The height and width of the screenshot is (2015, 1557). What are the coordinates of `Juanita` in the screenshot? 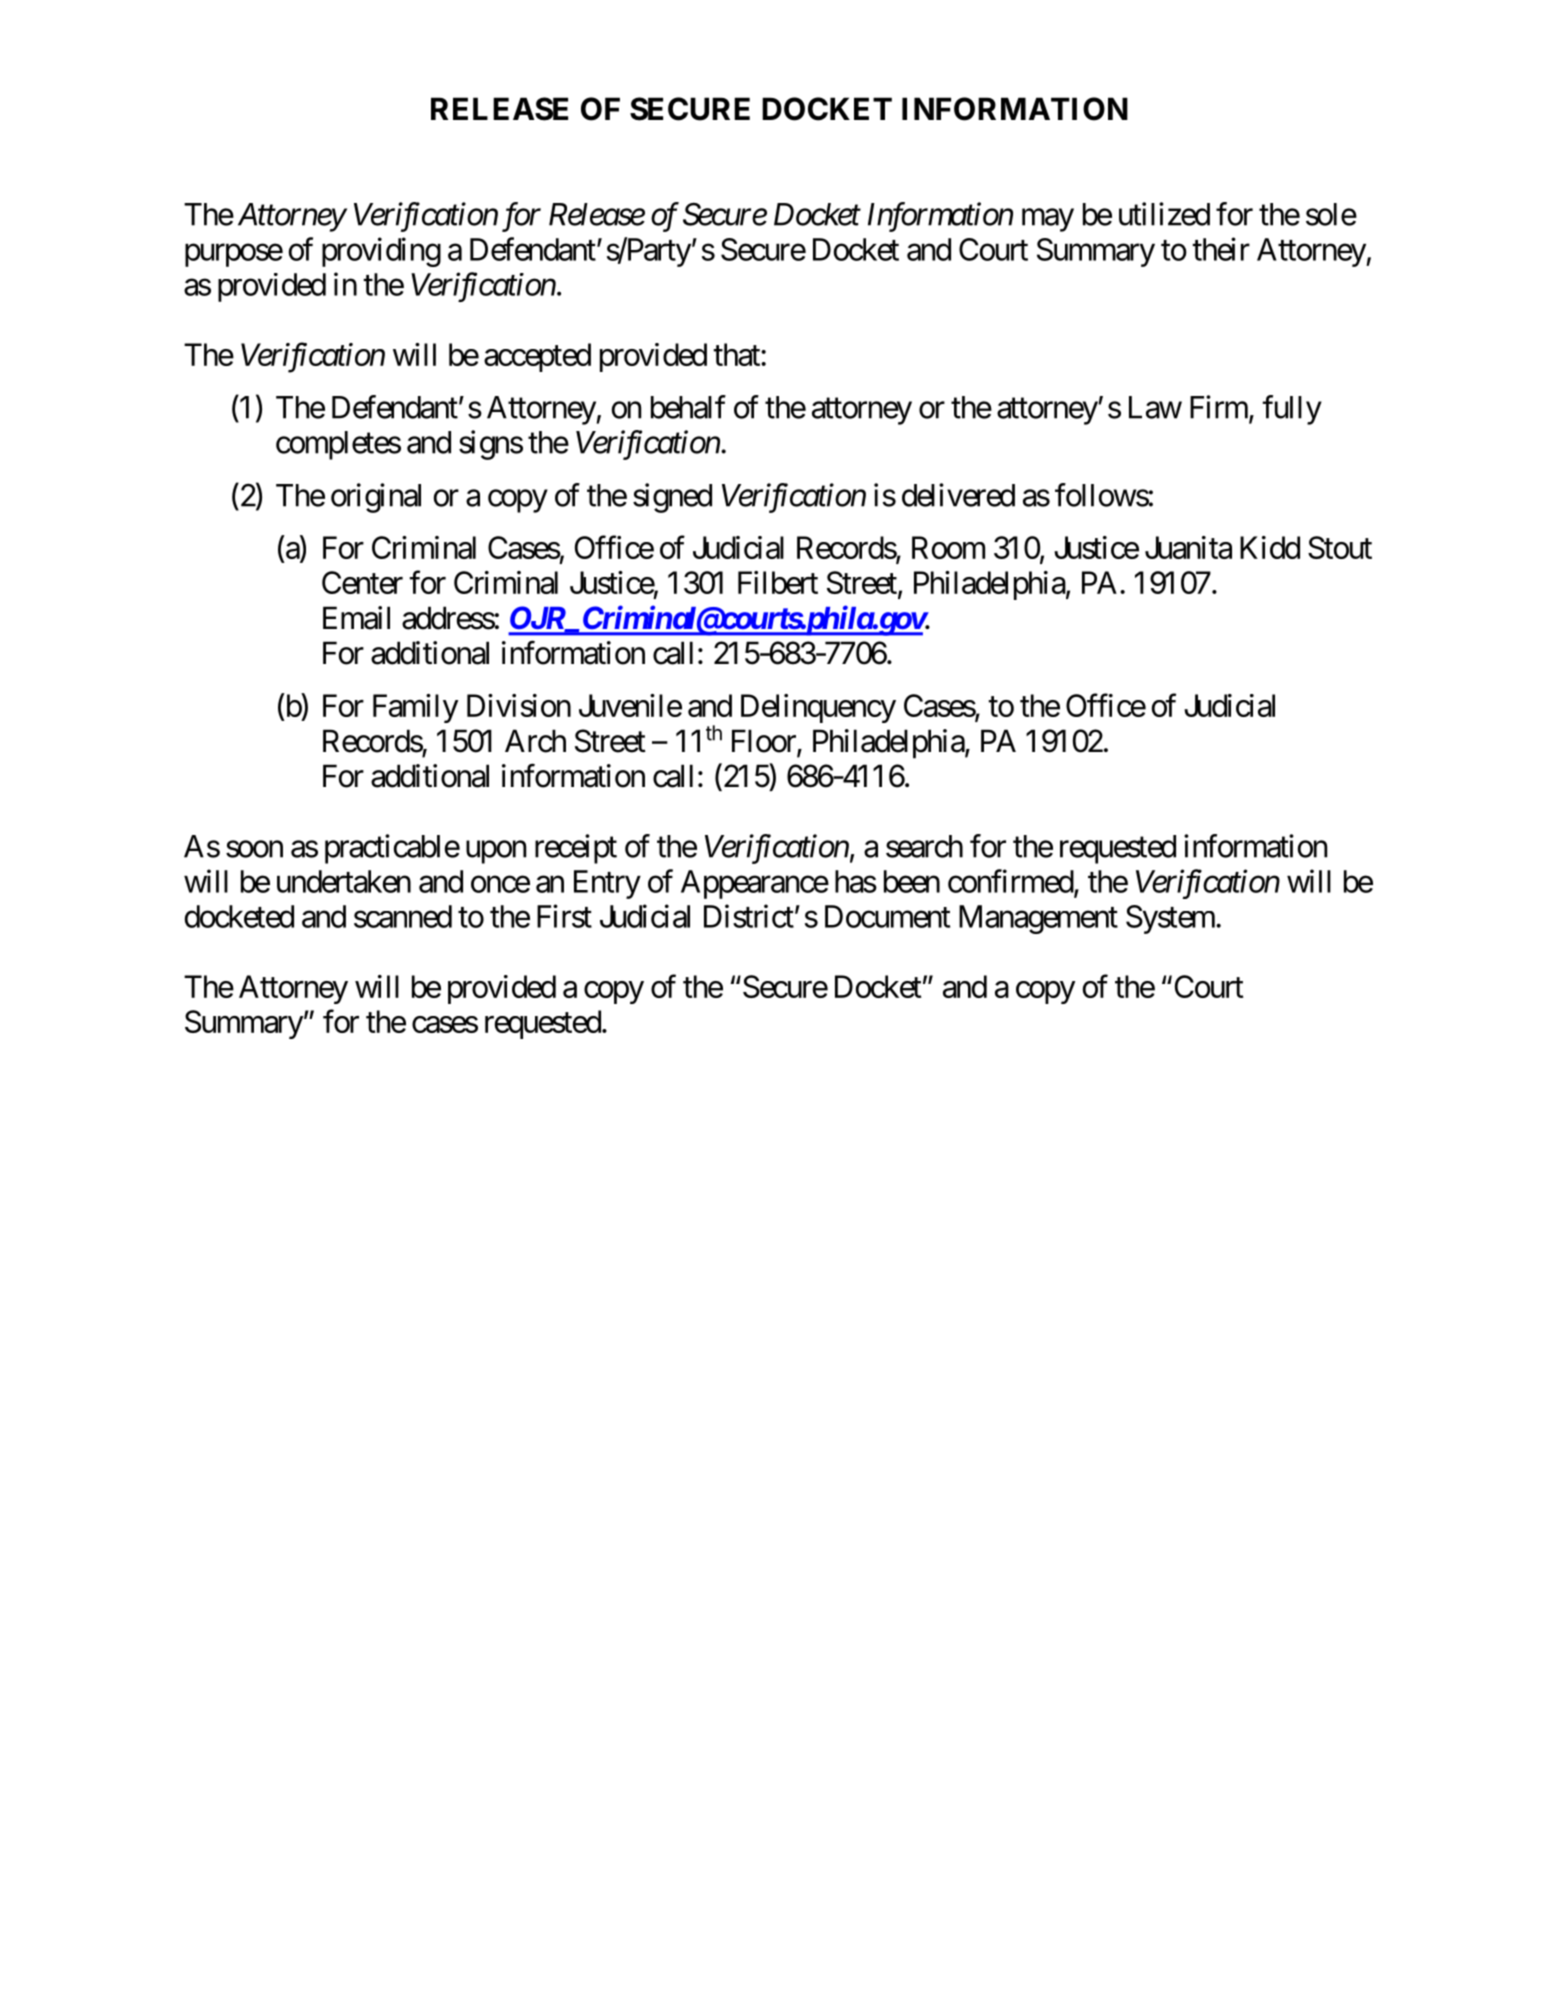 It's located at (1188, 547).
